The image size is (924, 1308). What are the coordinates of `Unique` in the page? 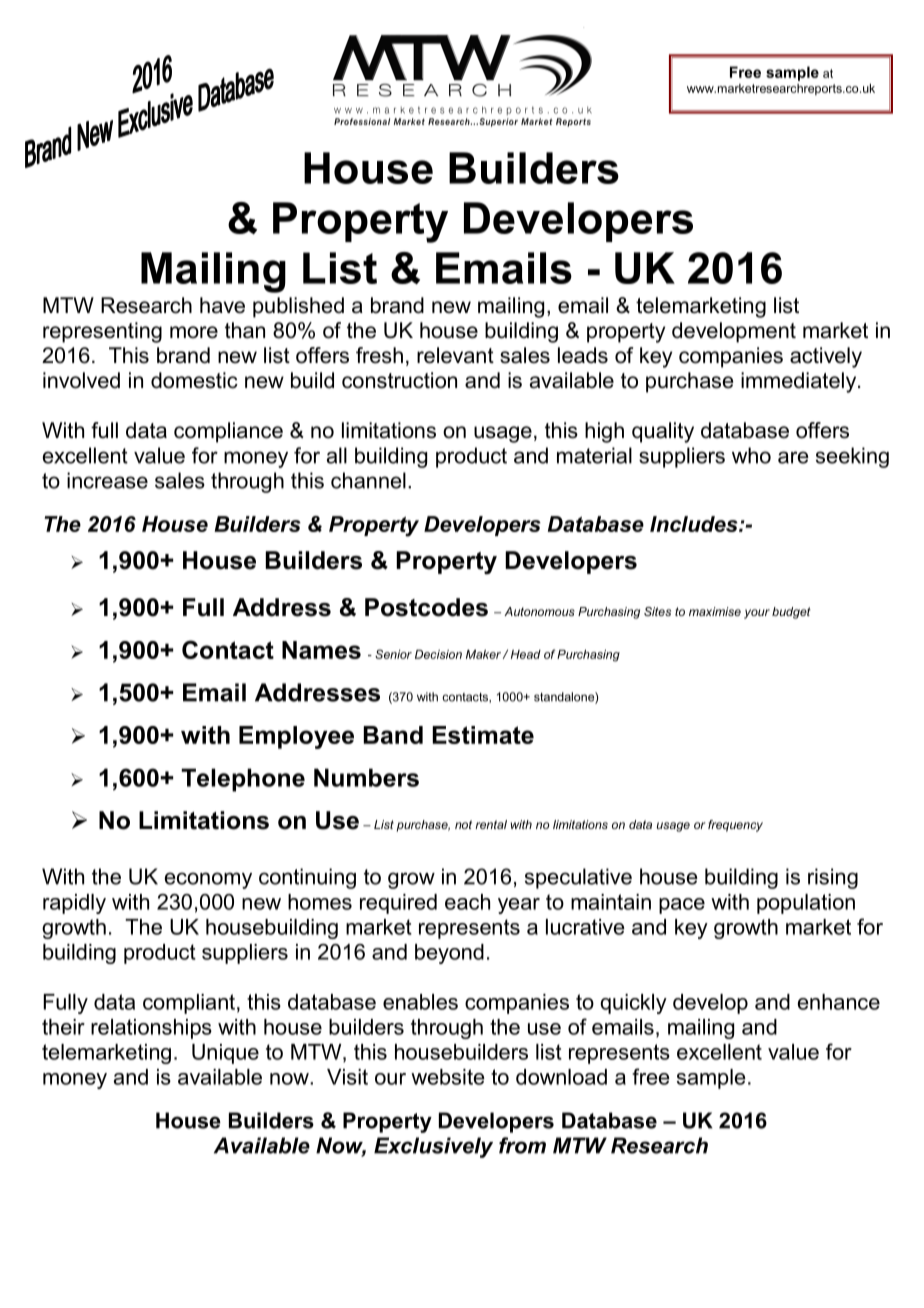 It's located at (225, 1054).
